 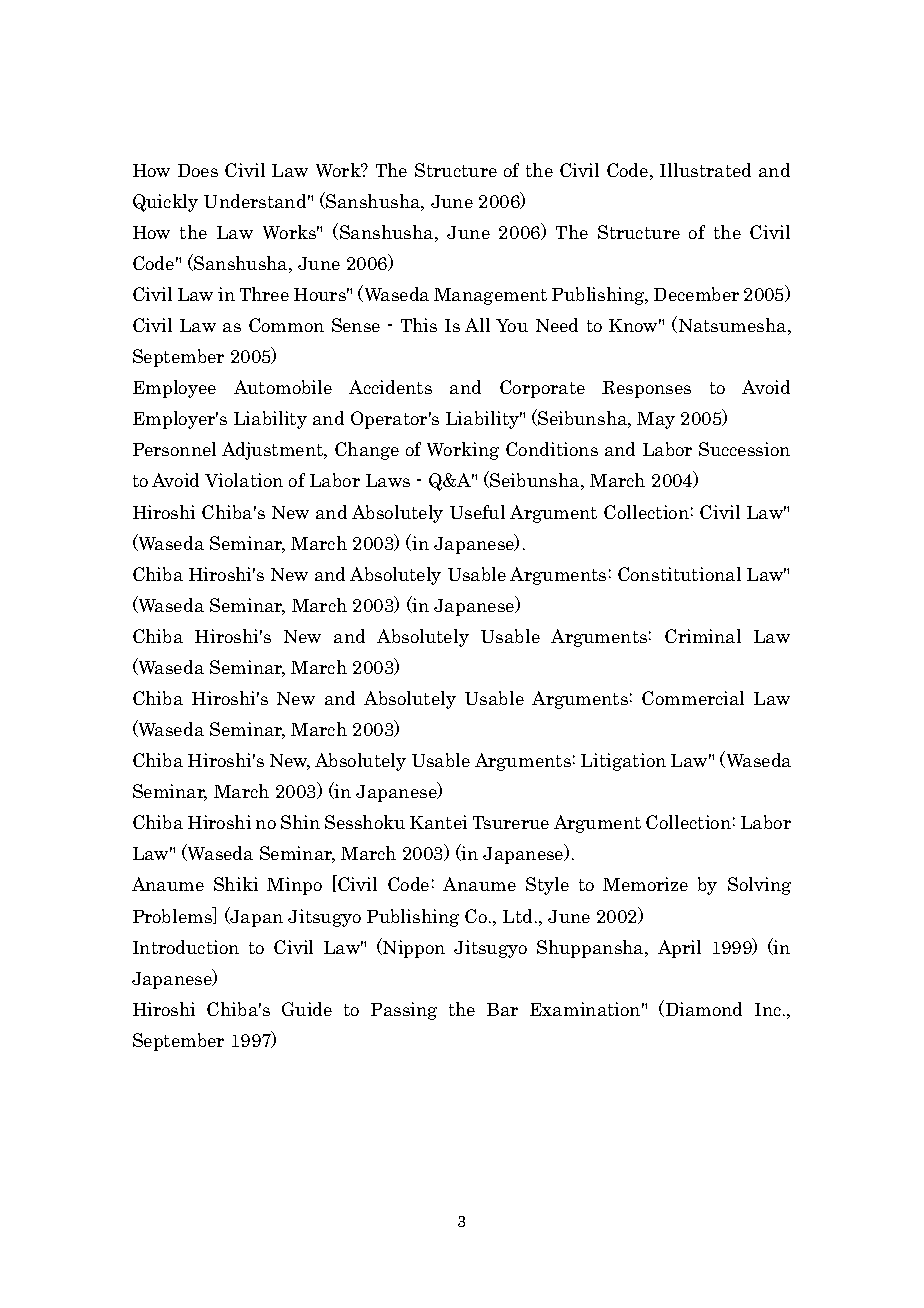 I want to click on Introduction, so click(x=186, y=947).
